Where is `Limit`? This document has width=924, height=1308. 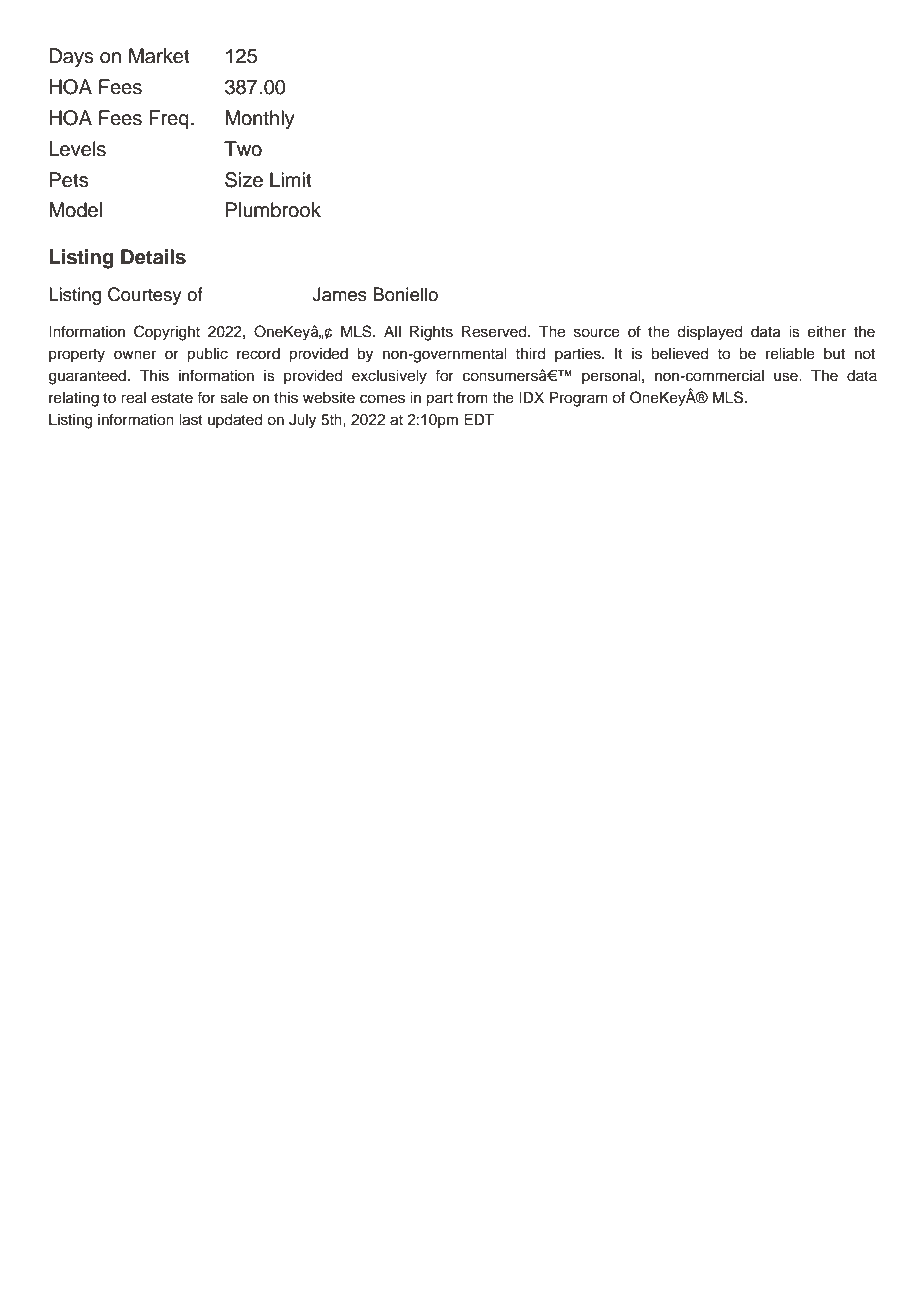
Limit is located at coordinates (291, 179).
